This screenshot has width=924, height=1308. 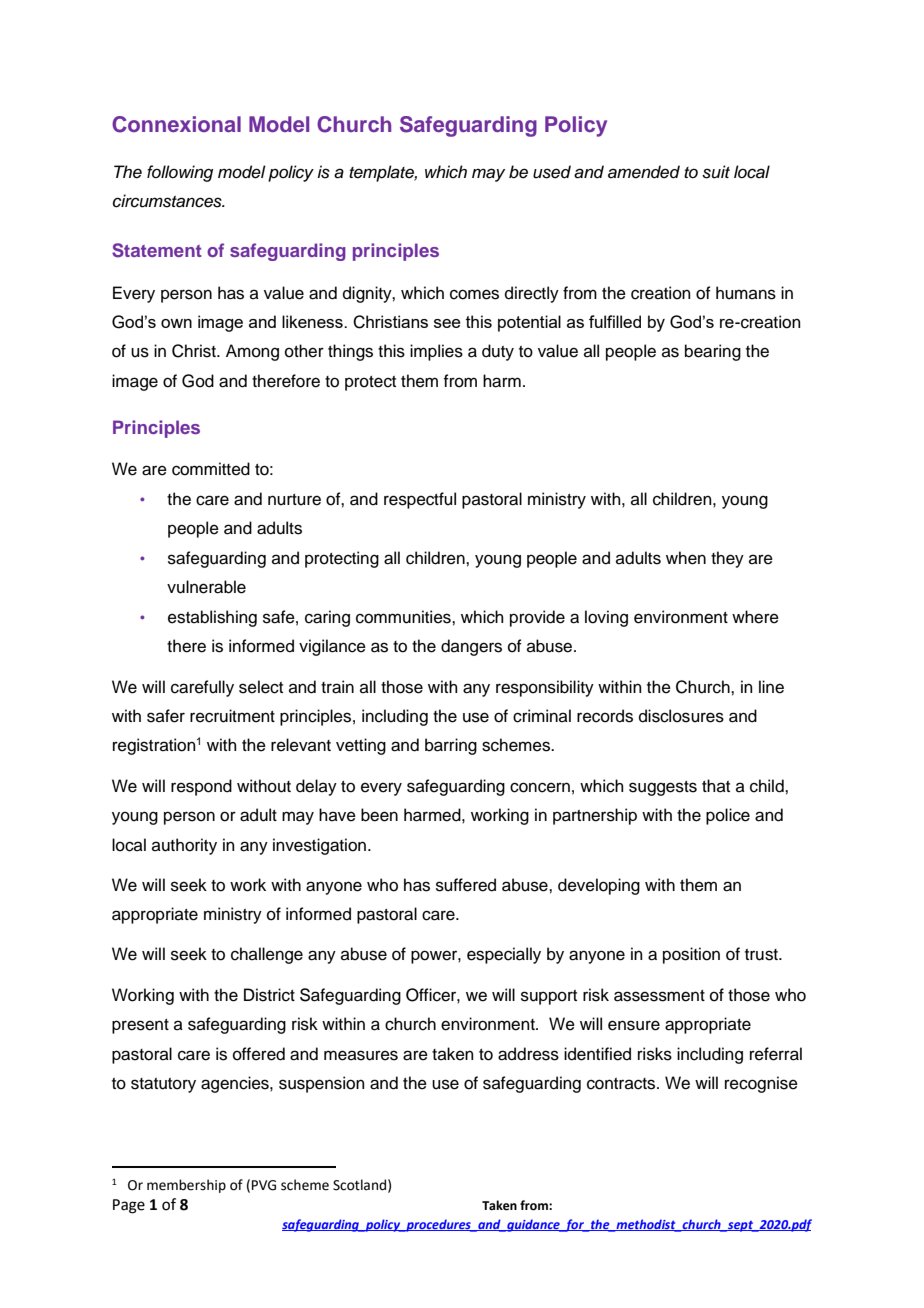 I want to click on recognise, so click(x=761, y=1084).
